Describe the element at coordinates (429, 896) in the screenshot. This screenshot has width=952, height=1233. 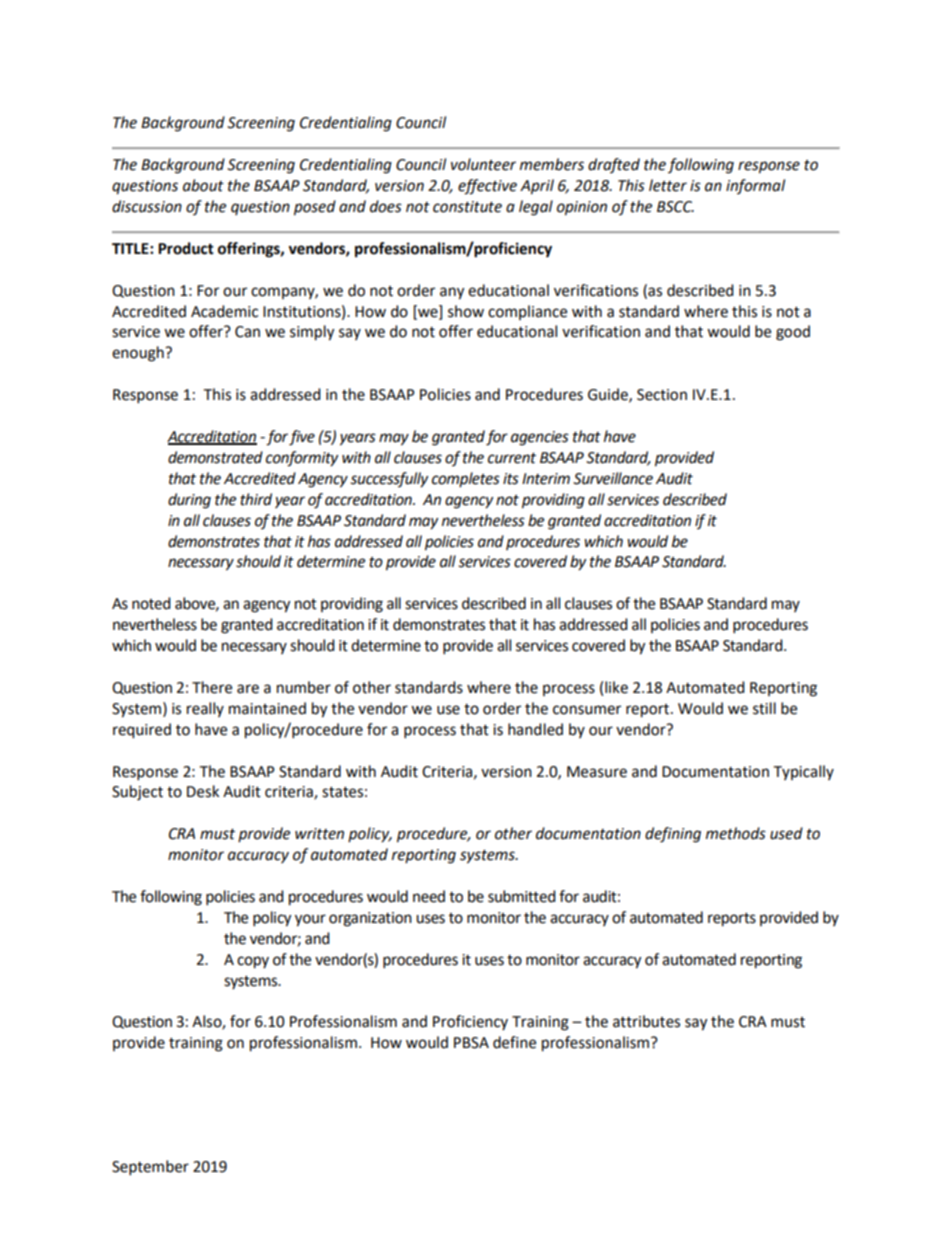
I see `need` at that location.
